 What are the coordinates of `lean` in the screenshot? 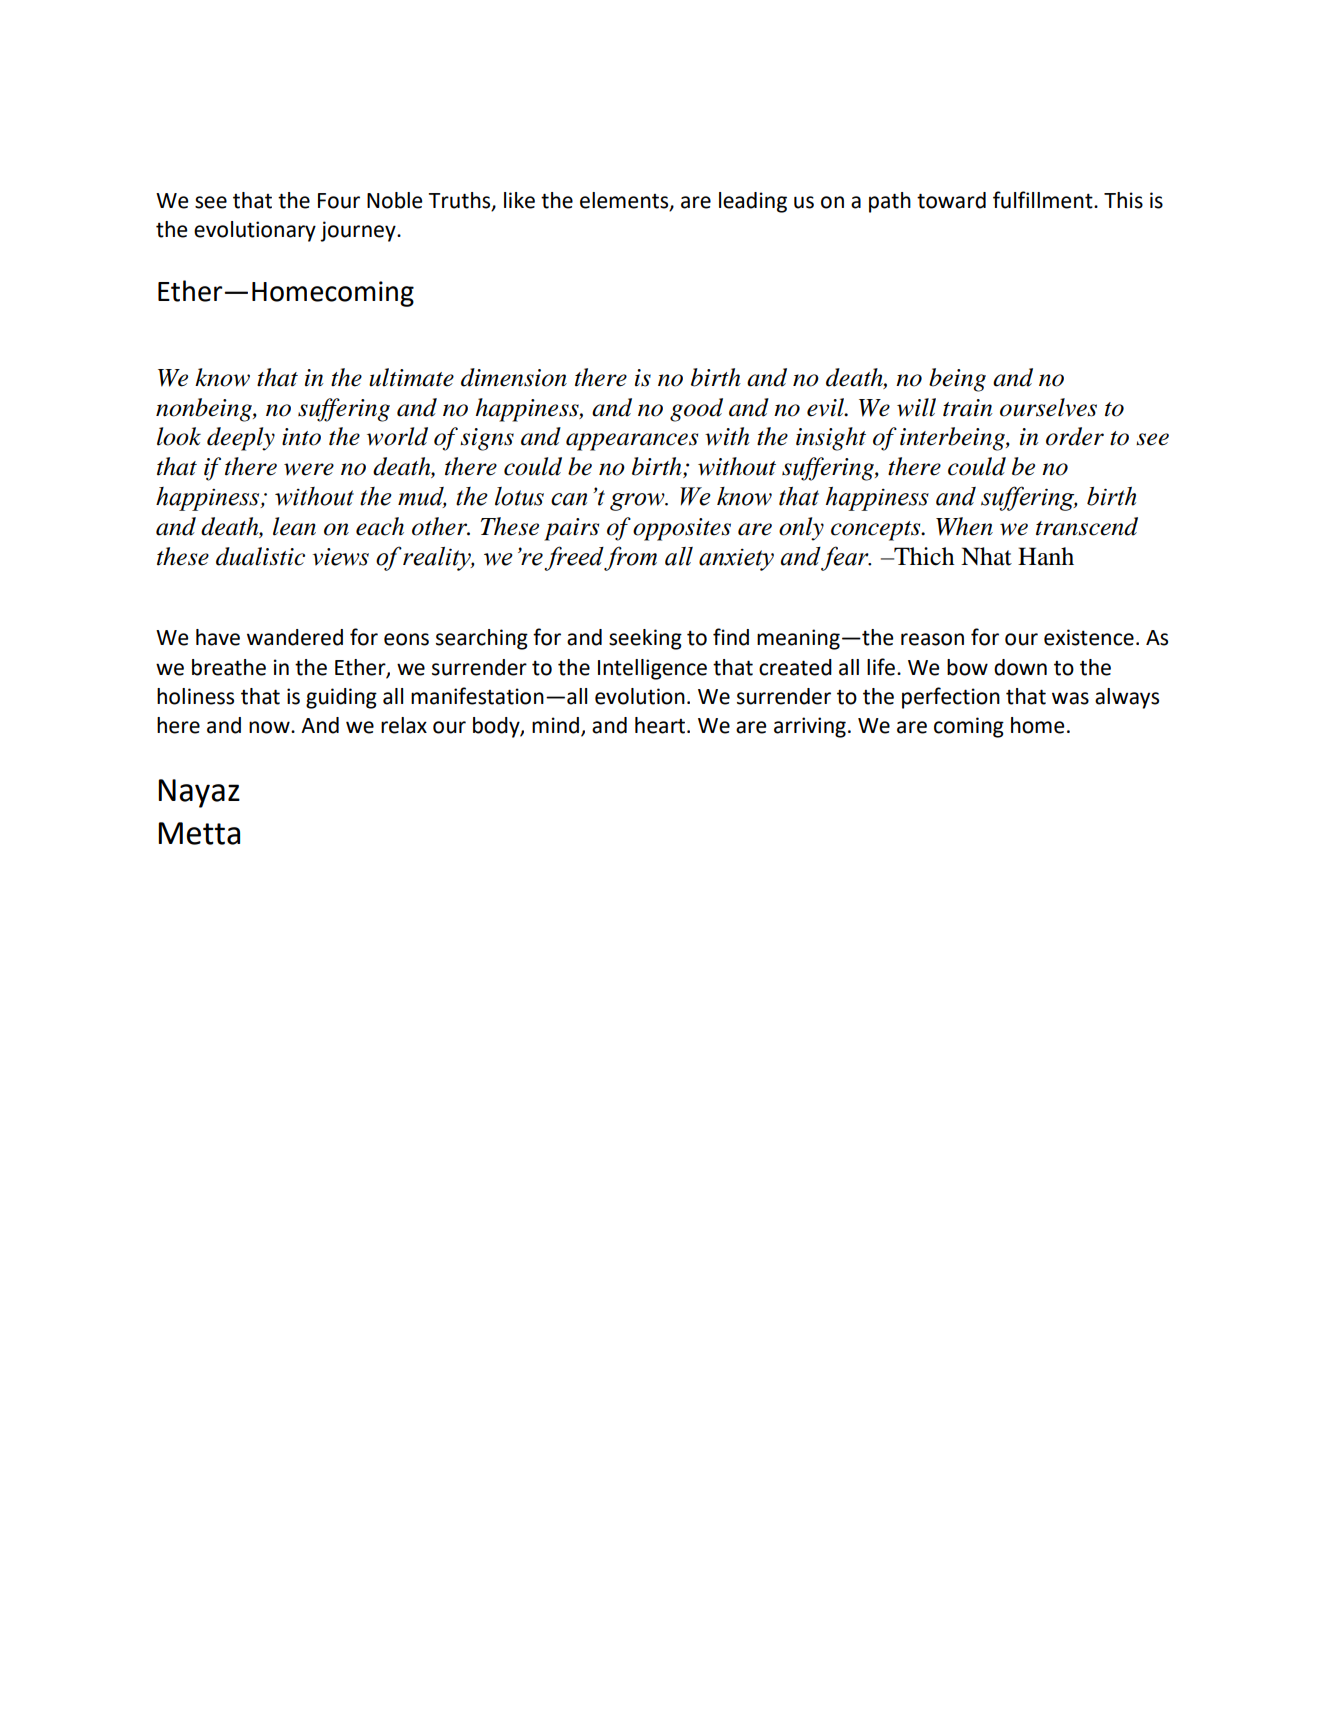 It's located at (294, 526).
